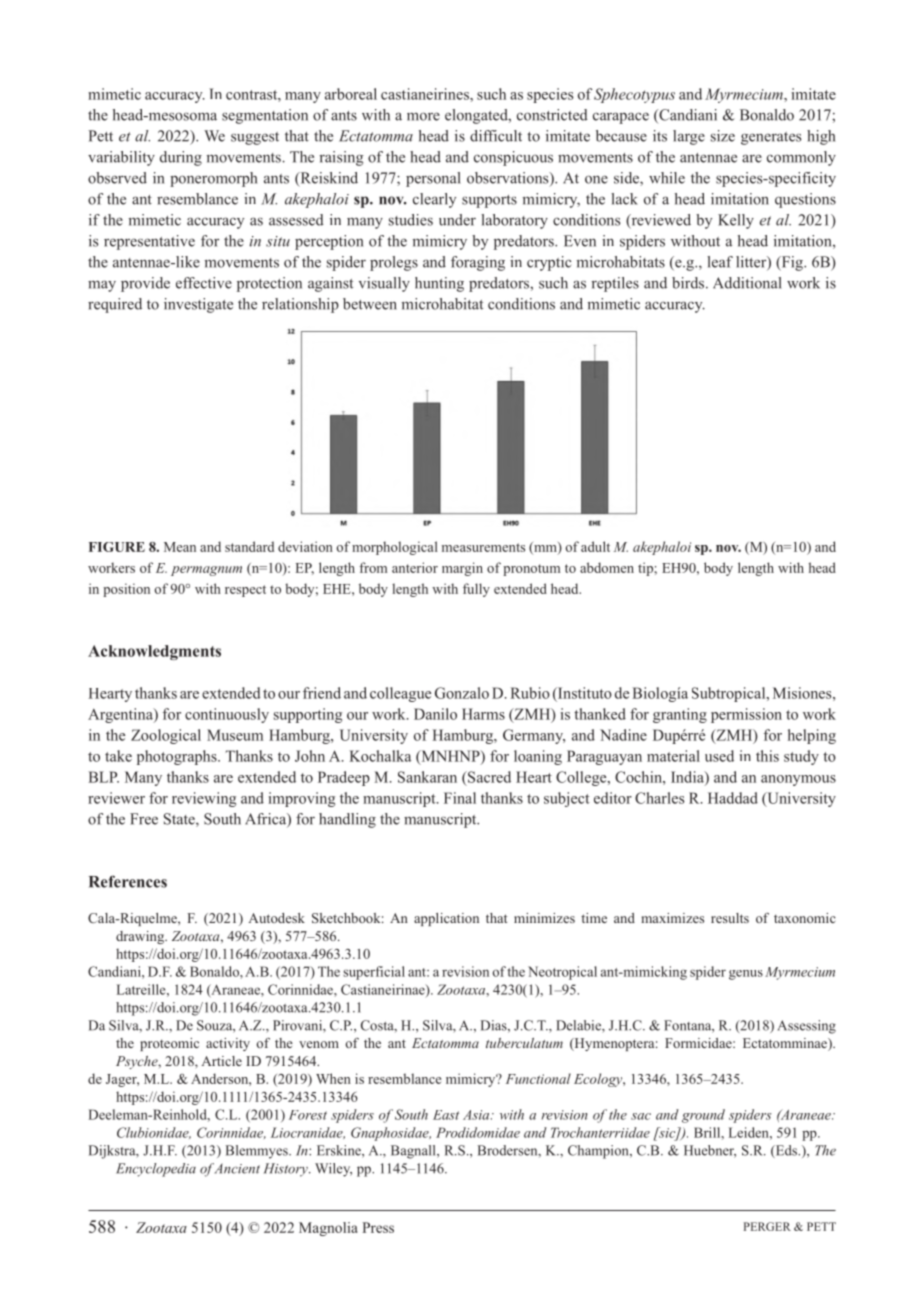 The height and width of the screenshot is (1308, 924). I want to click on measurements, so click(483, 547).
